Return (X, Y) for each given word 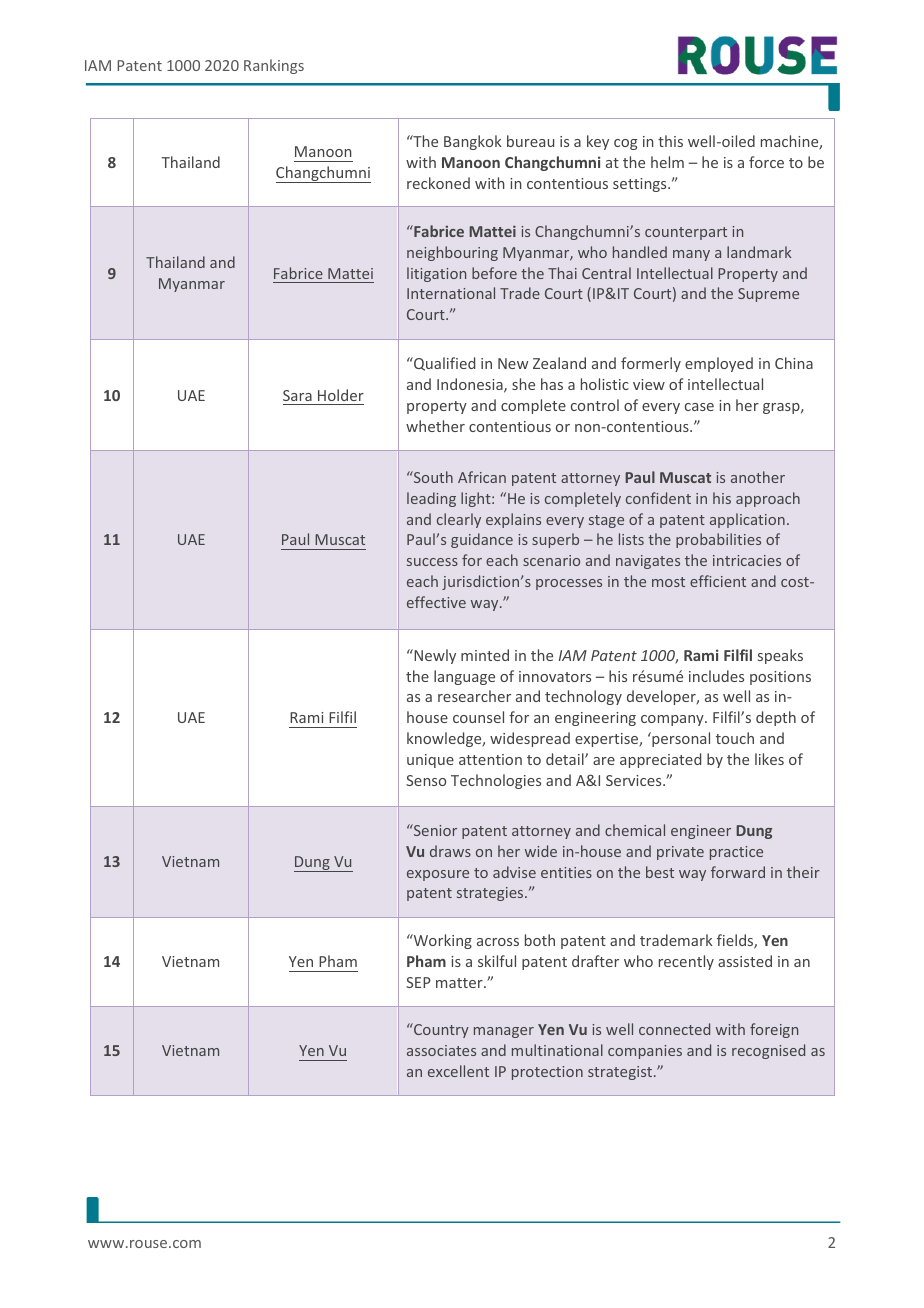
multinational (557, 1050)
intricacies (747, 560)
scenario (551, 560)
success (432, 562)
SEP (418, 982)
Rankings (274, 66)
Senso (426, 780)
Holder (341, 395)
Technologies (496, 781)
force (766, 162)
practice (736, 853)
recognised (768, 1051)
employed (719, 364)
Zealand (559, 363)
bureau (530, 141)
